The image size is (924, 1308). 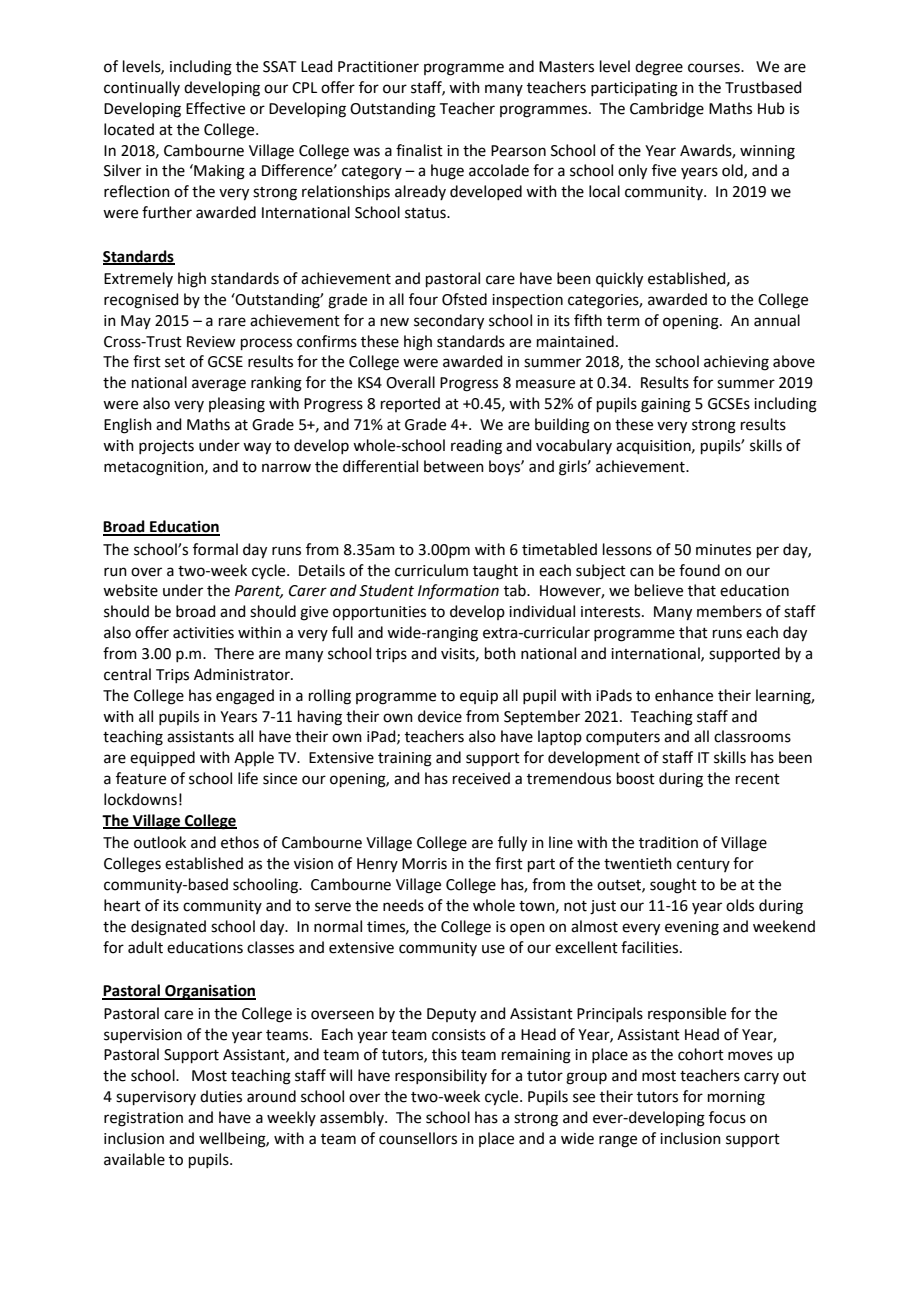 I want to click on Morris, so click(x=424, y=864).
